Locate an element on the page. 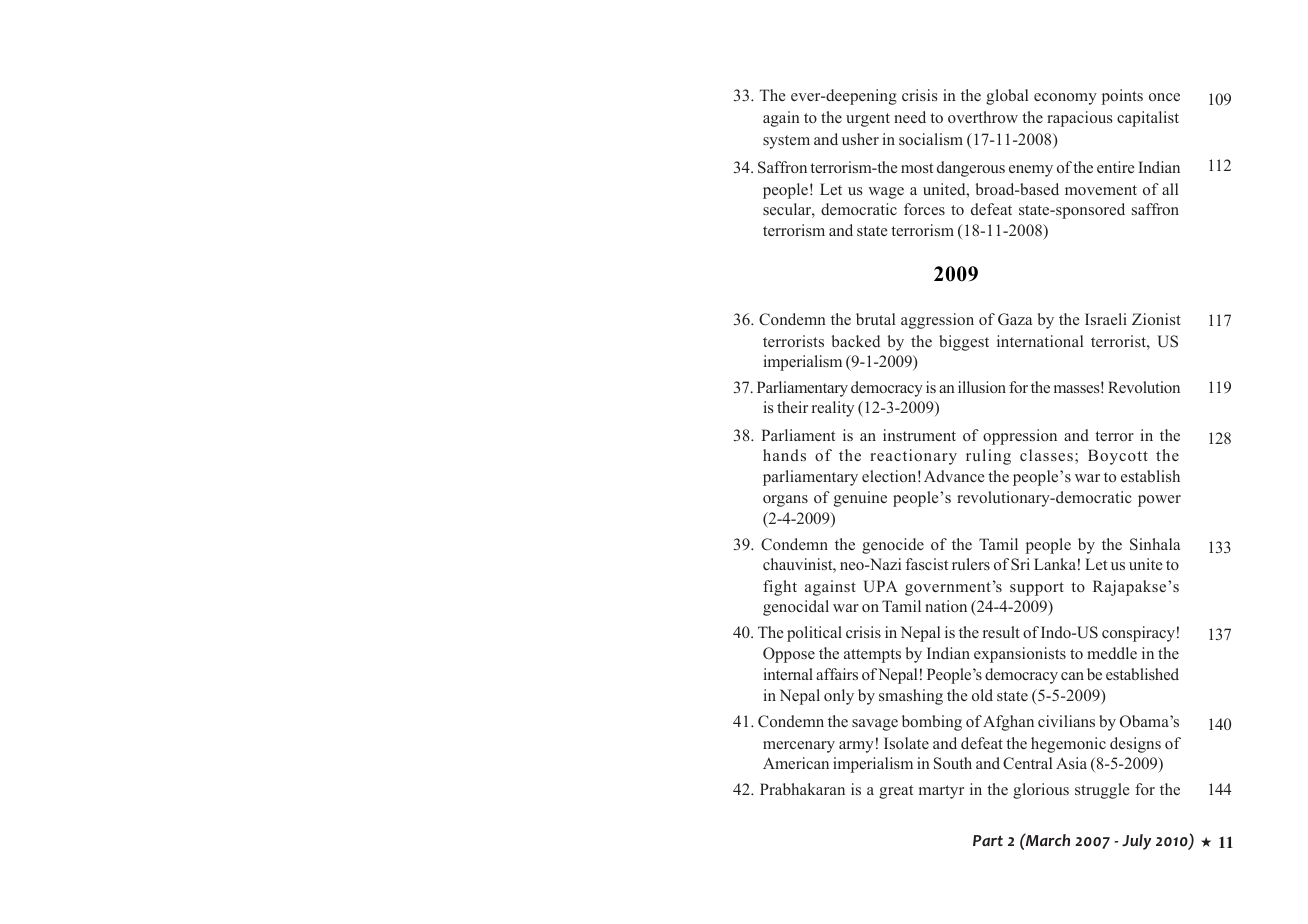 The height and width of the image is (924, 1308). American is located at coordinates (796, 763).
